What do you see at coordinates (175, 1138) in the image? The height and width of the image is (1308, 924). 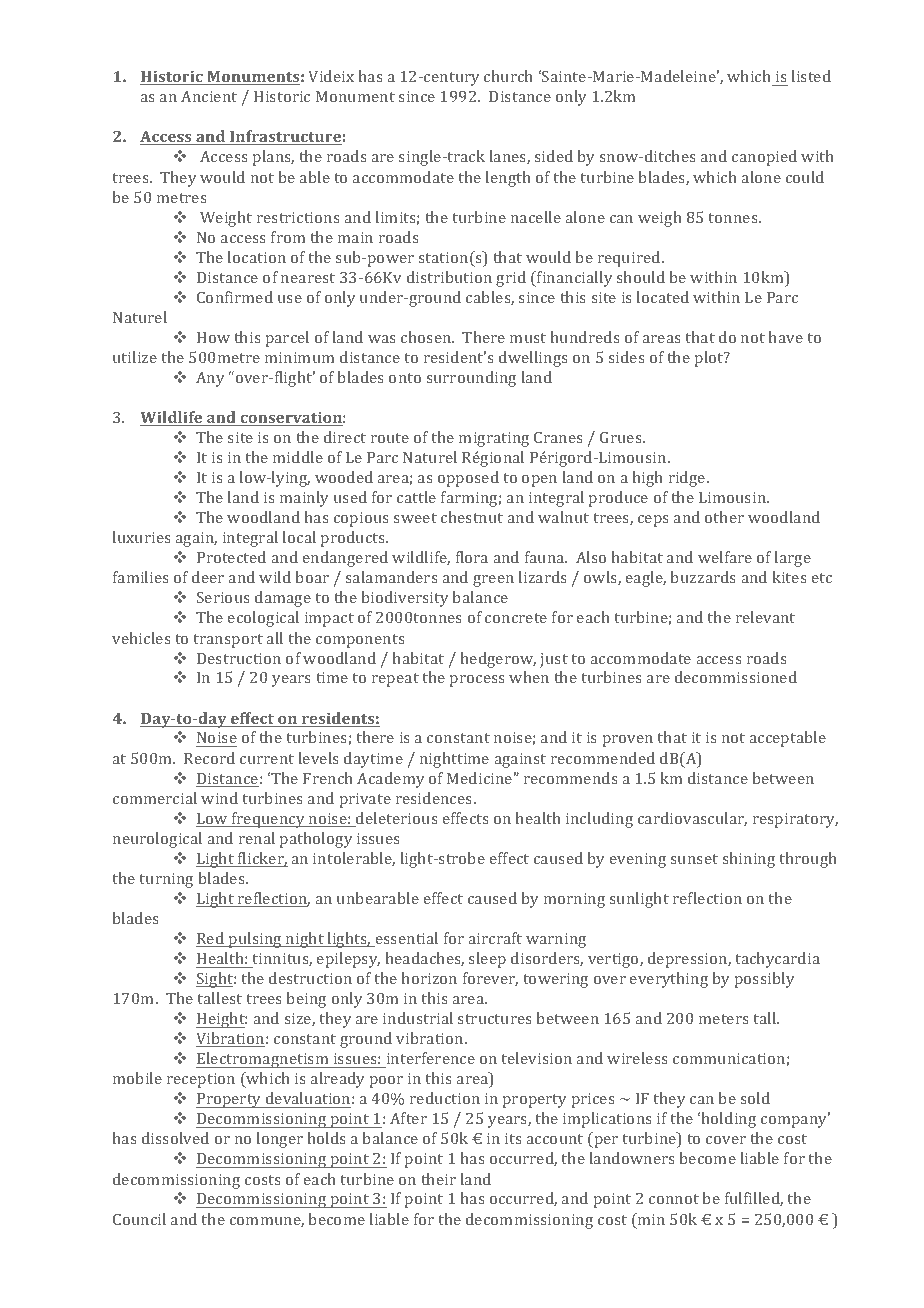 I see `dissolved` at bounding box center [175, 1138].
